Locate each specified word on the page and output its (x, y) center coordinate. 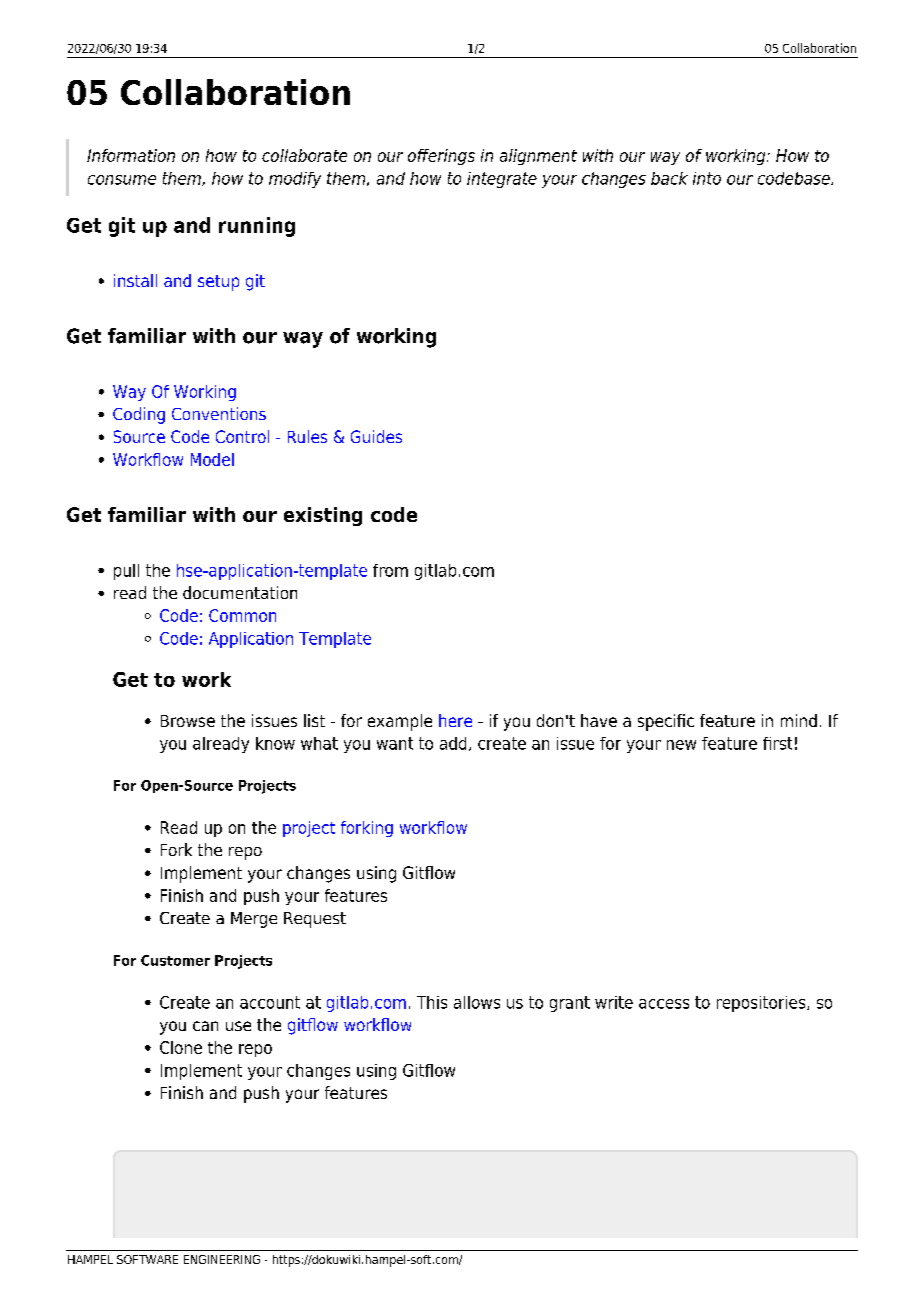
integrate (502, 180)
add (453, 743)
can (205, 1026)
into (707, 178)
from (390, 570)
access (664, 1004)
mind (799, 720)
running (257, 227)
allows (477, 1002)
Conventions (219, 413)
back (669, 178)
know (275, 743)
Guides (376, 436)
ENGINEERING (222, 1259)
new (681, 745)
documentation (240, 592)
